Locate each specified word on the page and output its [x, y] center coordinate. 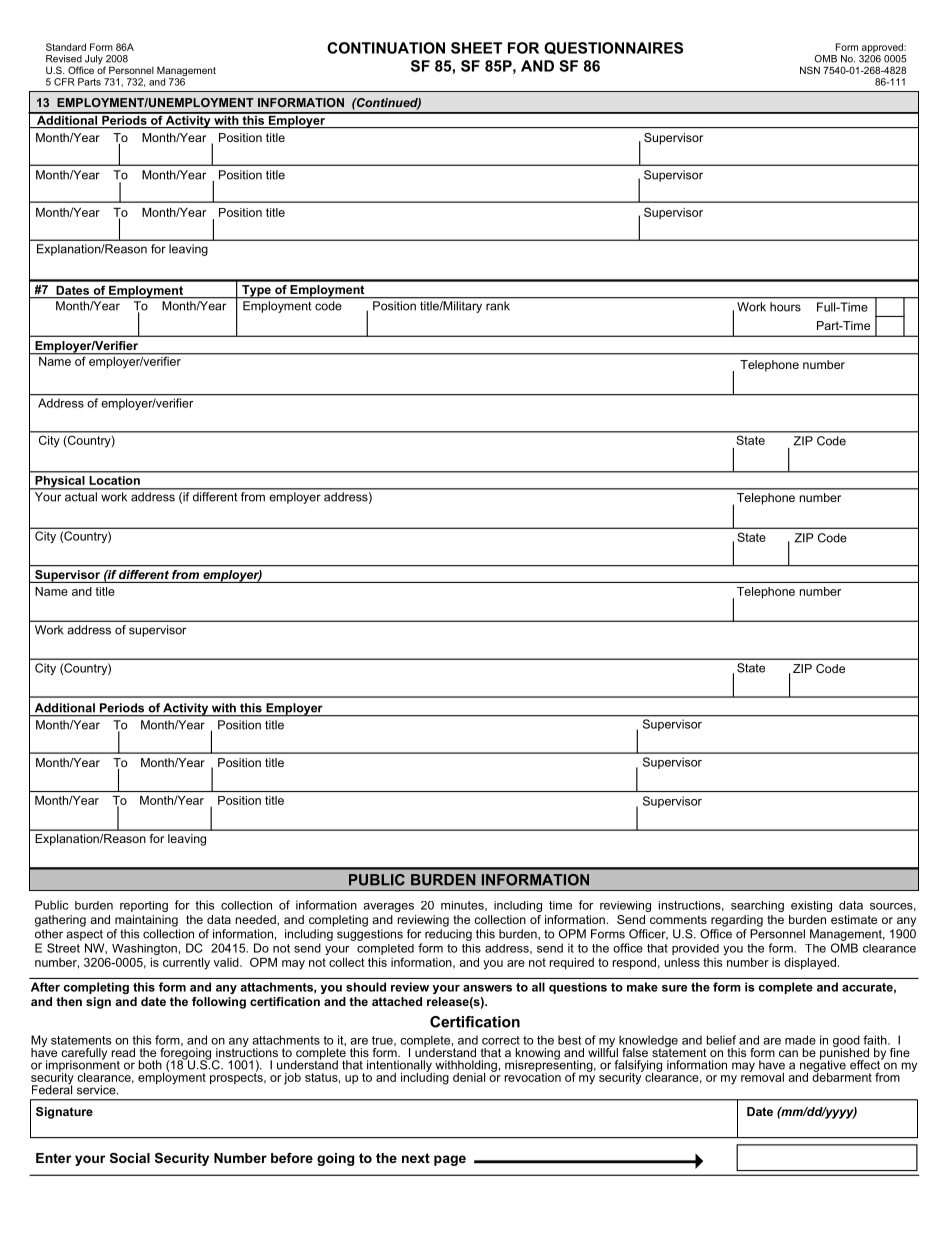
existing [811, 906]
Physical [60, 483]
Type [256, 292]
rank [498, 306]
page [450, 1160]
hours [785, 307]
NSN [810, 70]
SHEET [476, 48]
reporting [144, 906]
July [95, 61]
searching [757, 906]
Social [130, 1158]
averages [388, 907]
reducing [448, 935]
